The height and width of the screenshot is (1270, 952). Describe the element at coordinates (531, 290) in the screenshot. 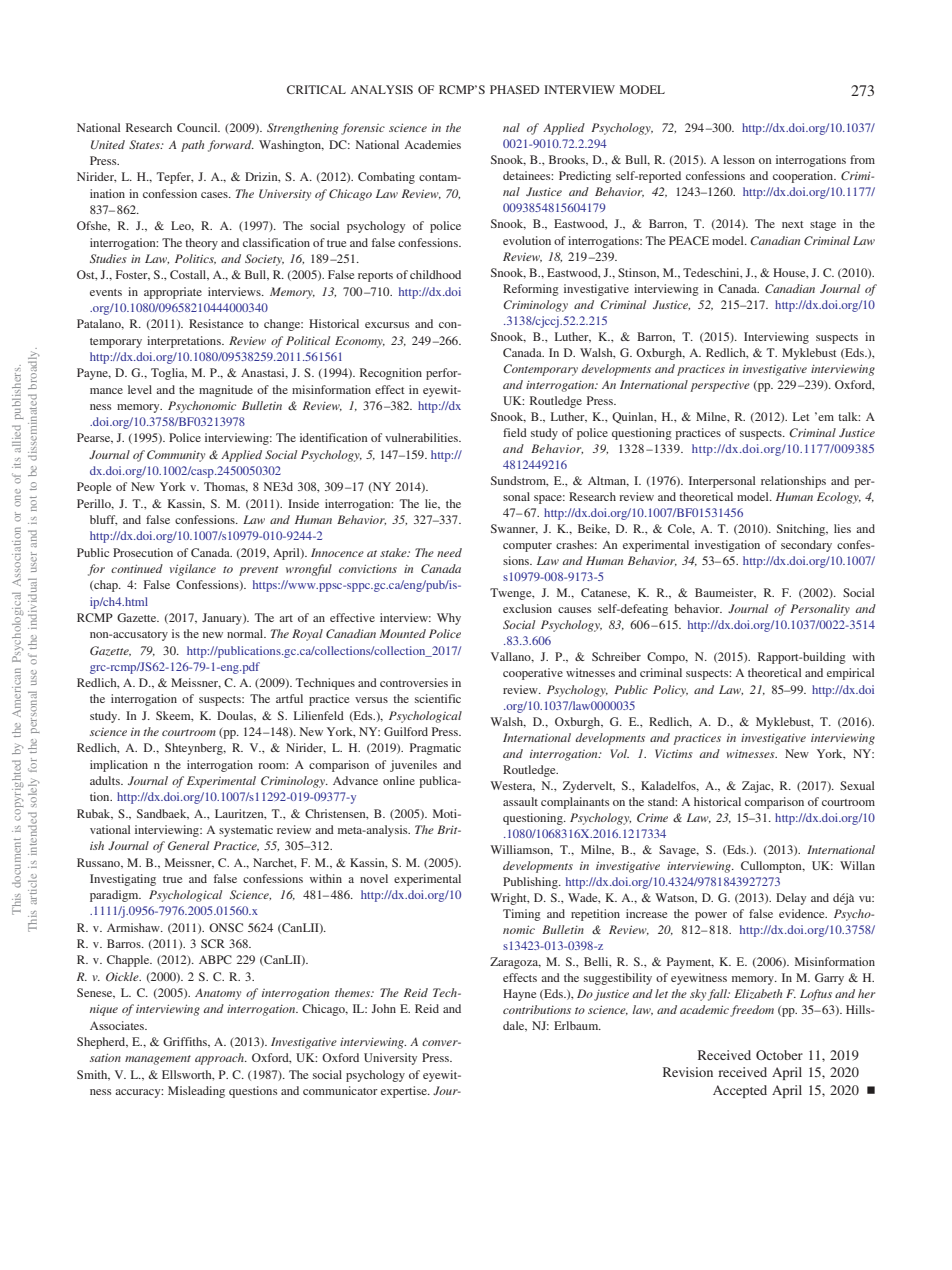

I see `Reforming` at that location.
